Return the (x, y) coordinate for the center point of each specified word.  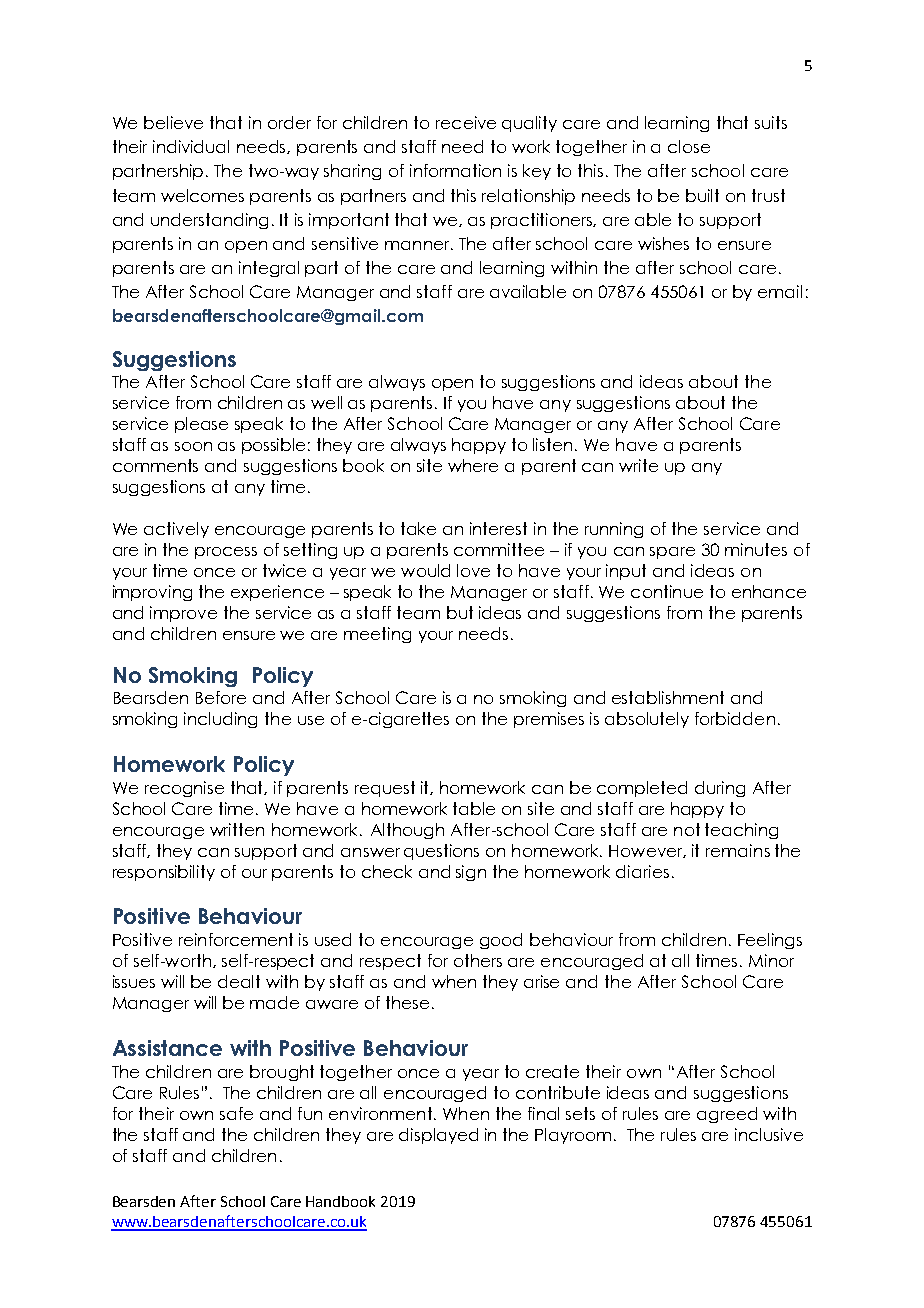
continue (667, 591)
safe (236, 1113)
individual (191, 146)
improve (183, 614)
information (455, 170)
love (473, 570)
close (689, 146)
